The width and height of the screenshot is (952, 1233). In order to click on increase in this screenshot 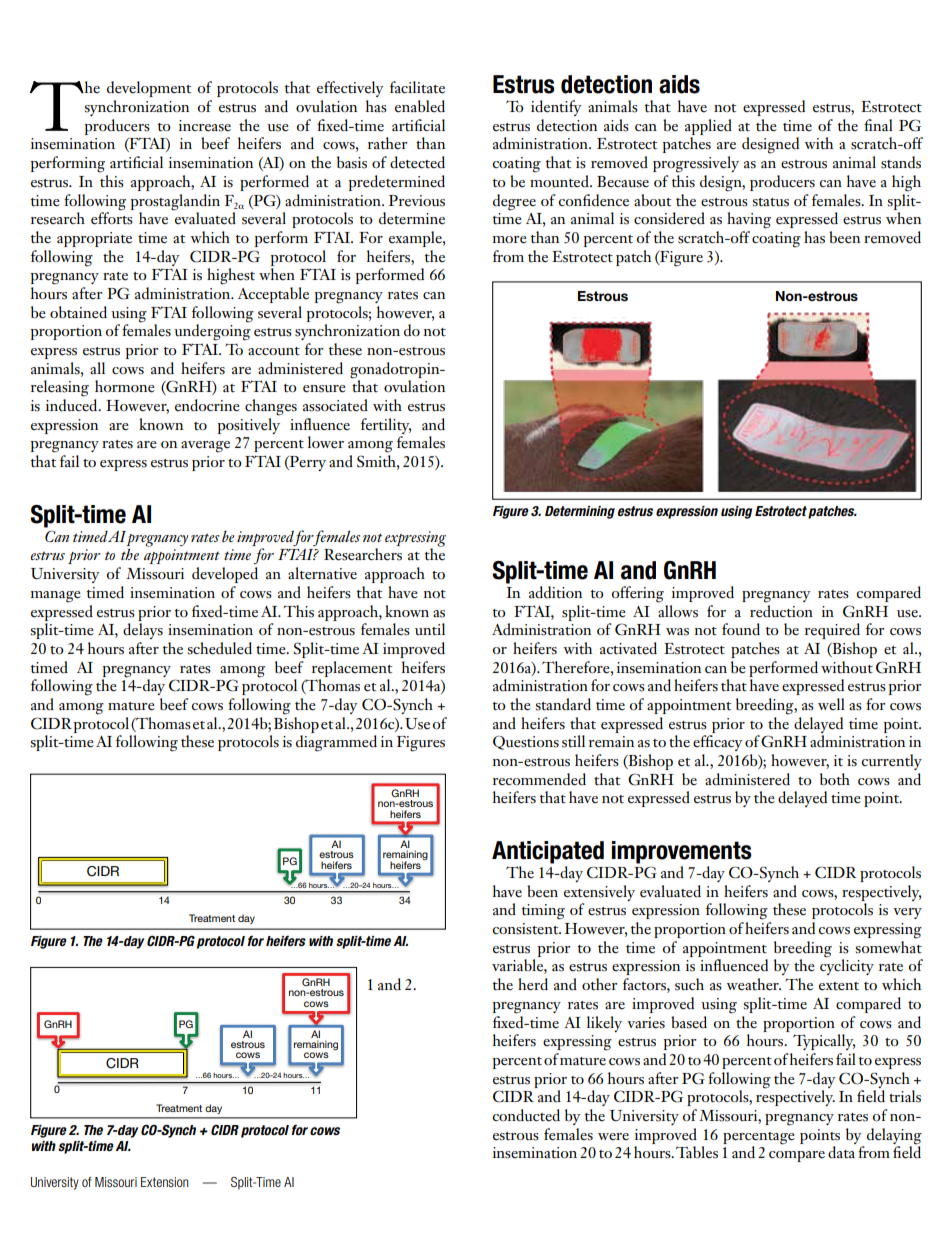, I will do `click(205, 126)`.
